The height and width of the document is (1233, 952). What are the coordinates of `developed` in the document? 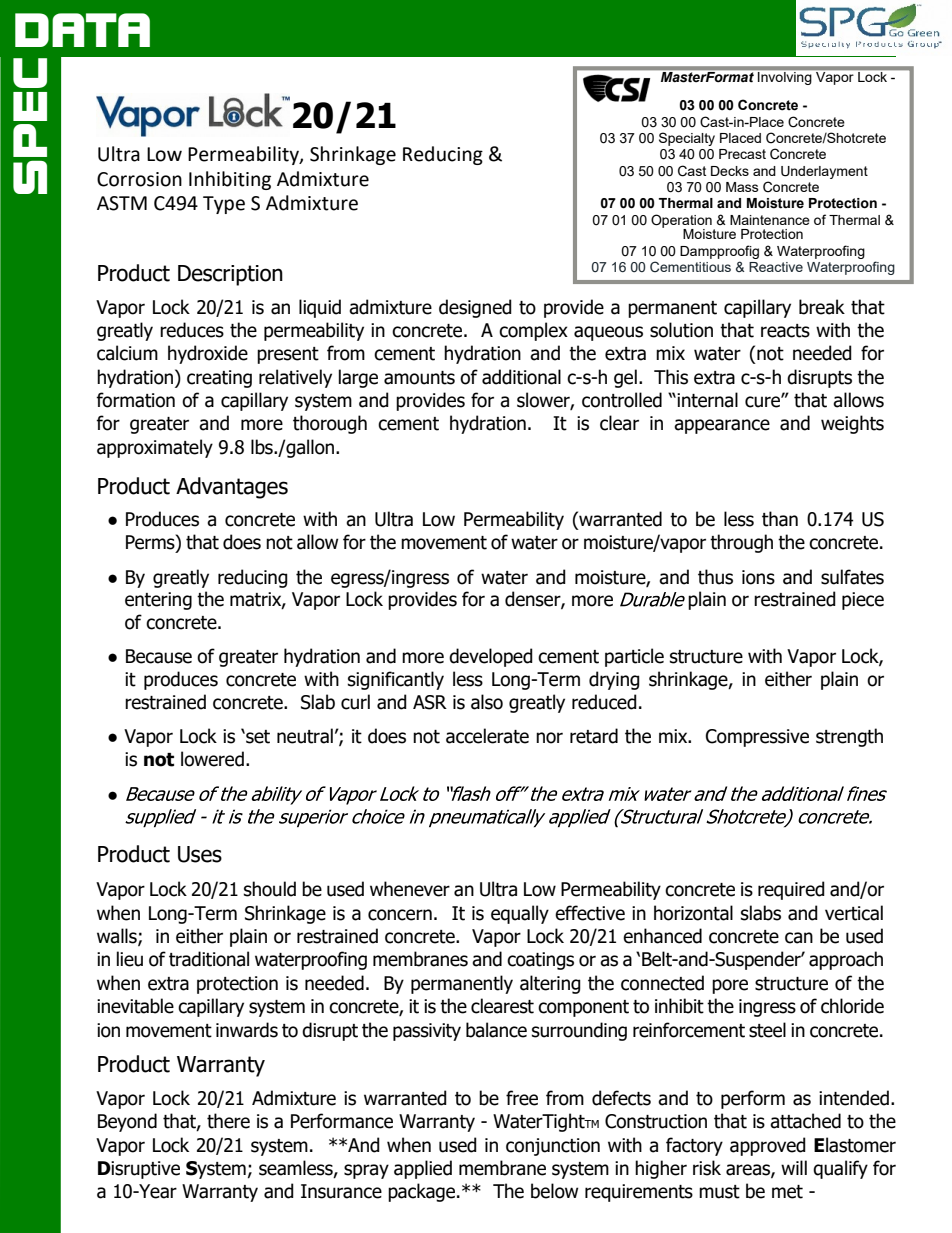 It's located at (491, 657).
